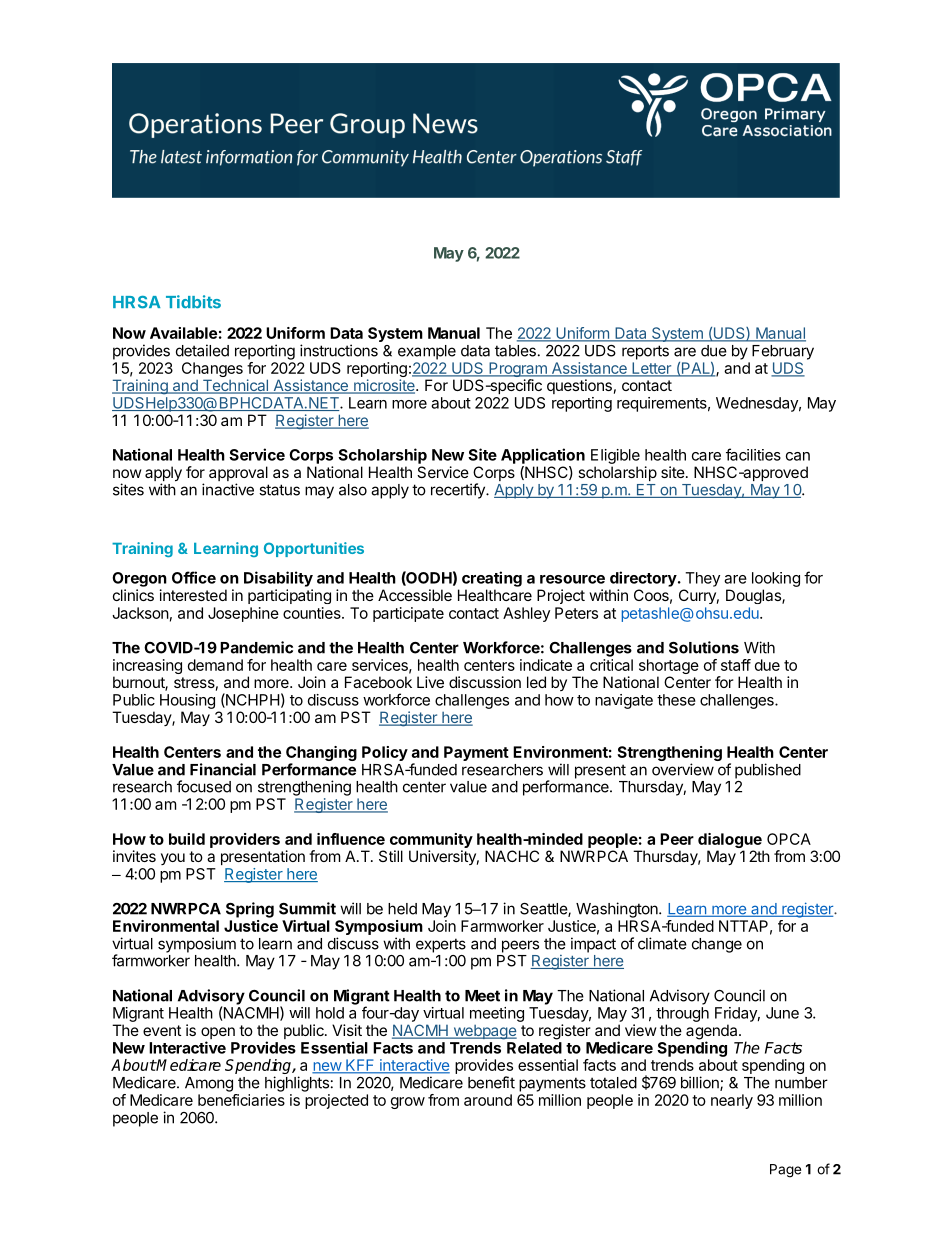 The image size is (952, 1233). I want to click on example, so click(427, 352).
